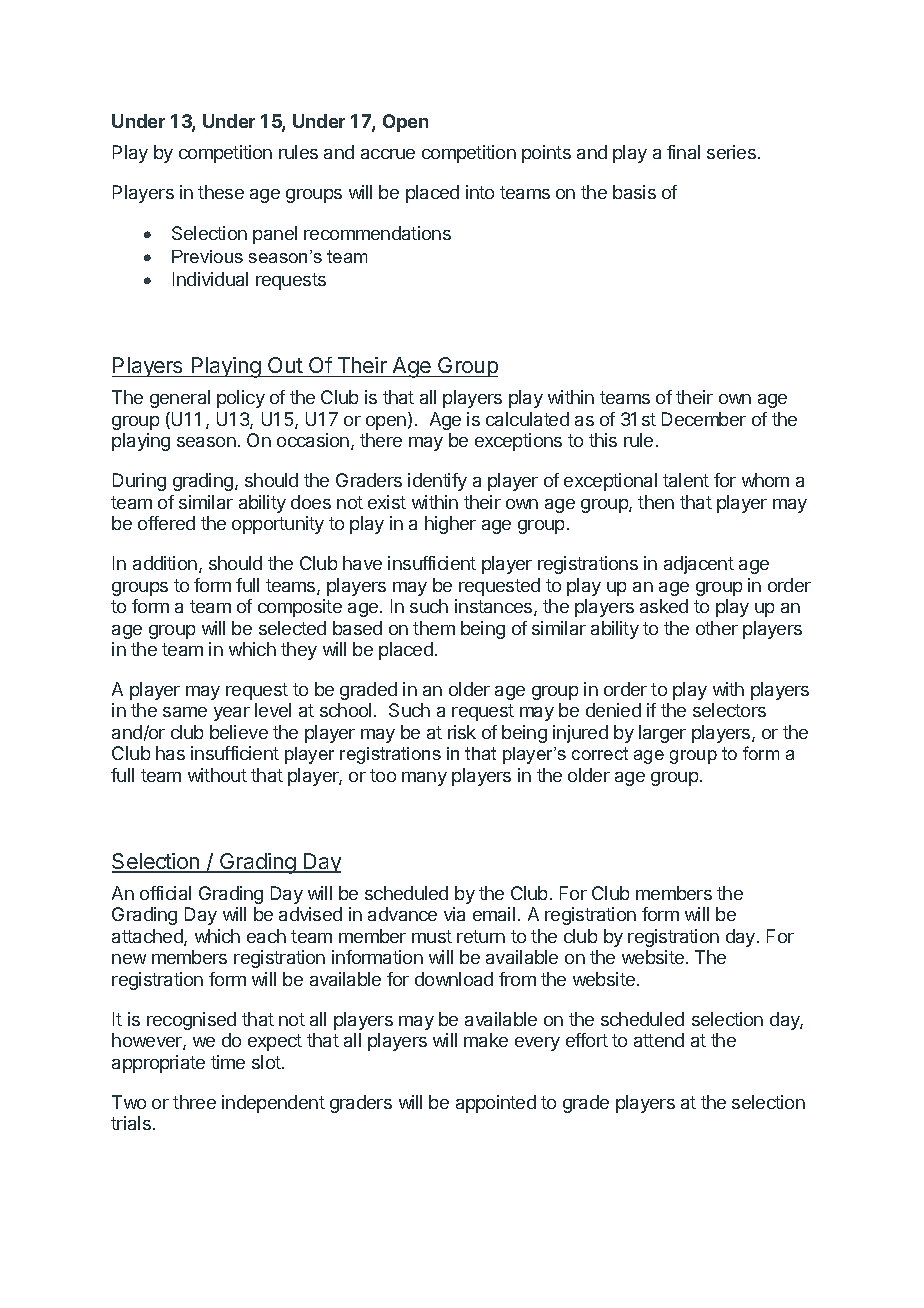  I want to click on risk, so click(462, 732).
